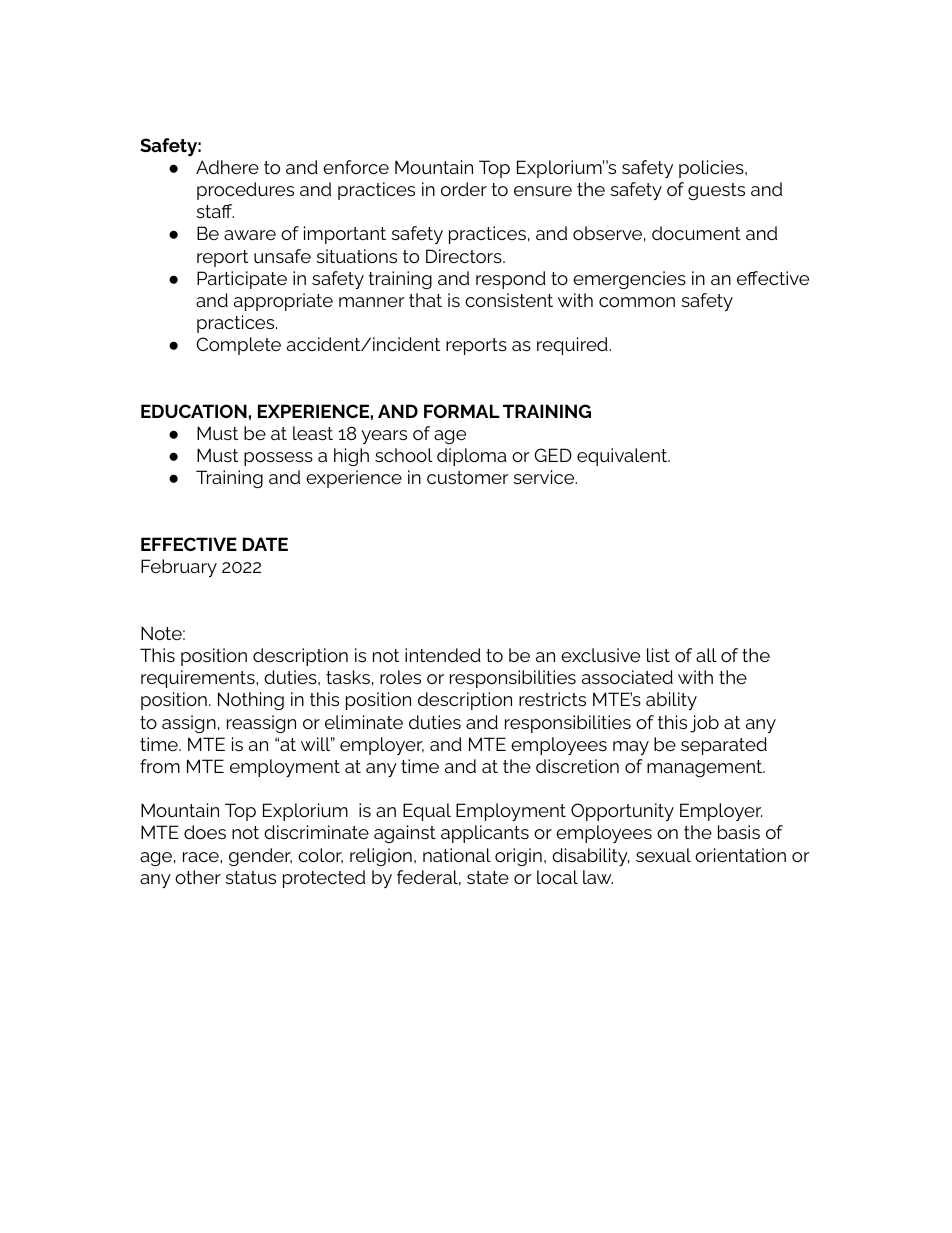  I want to click on DATE, so click(265, 544).
